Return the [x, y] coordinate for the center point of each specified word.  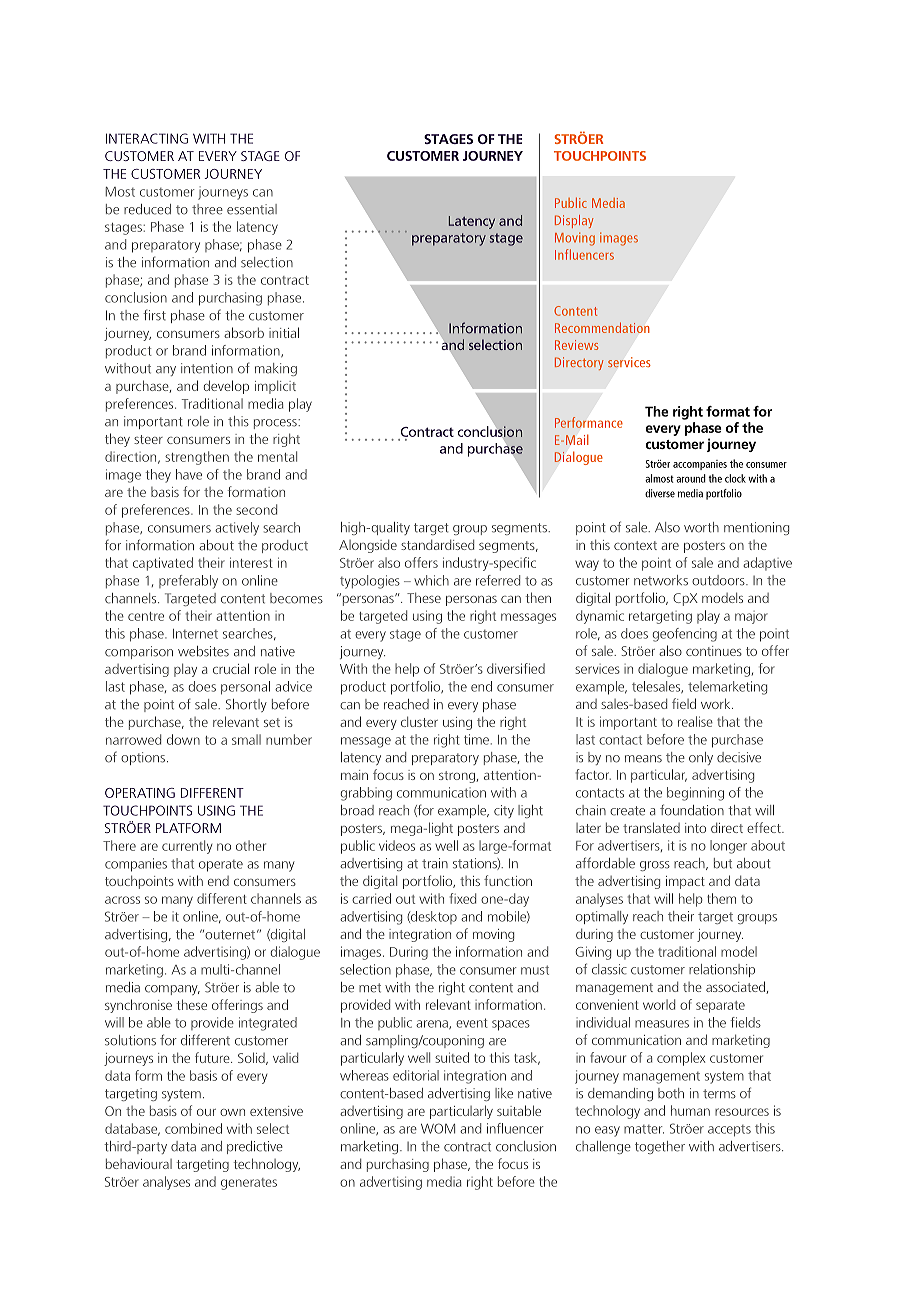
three [207, 209]
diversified [516, 668]
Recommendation [602, 327]
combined [193, 1128]
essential [252, 209]
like [504, 1093]
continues [714, 651]
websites [203, 651]
